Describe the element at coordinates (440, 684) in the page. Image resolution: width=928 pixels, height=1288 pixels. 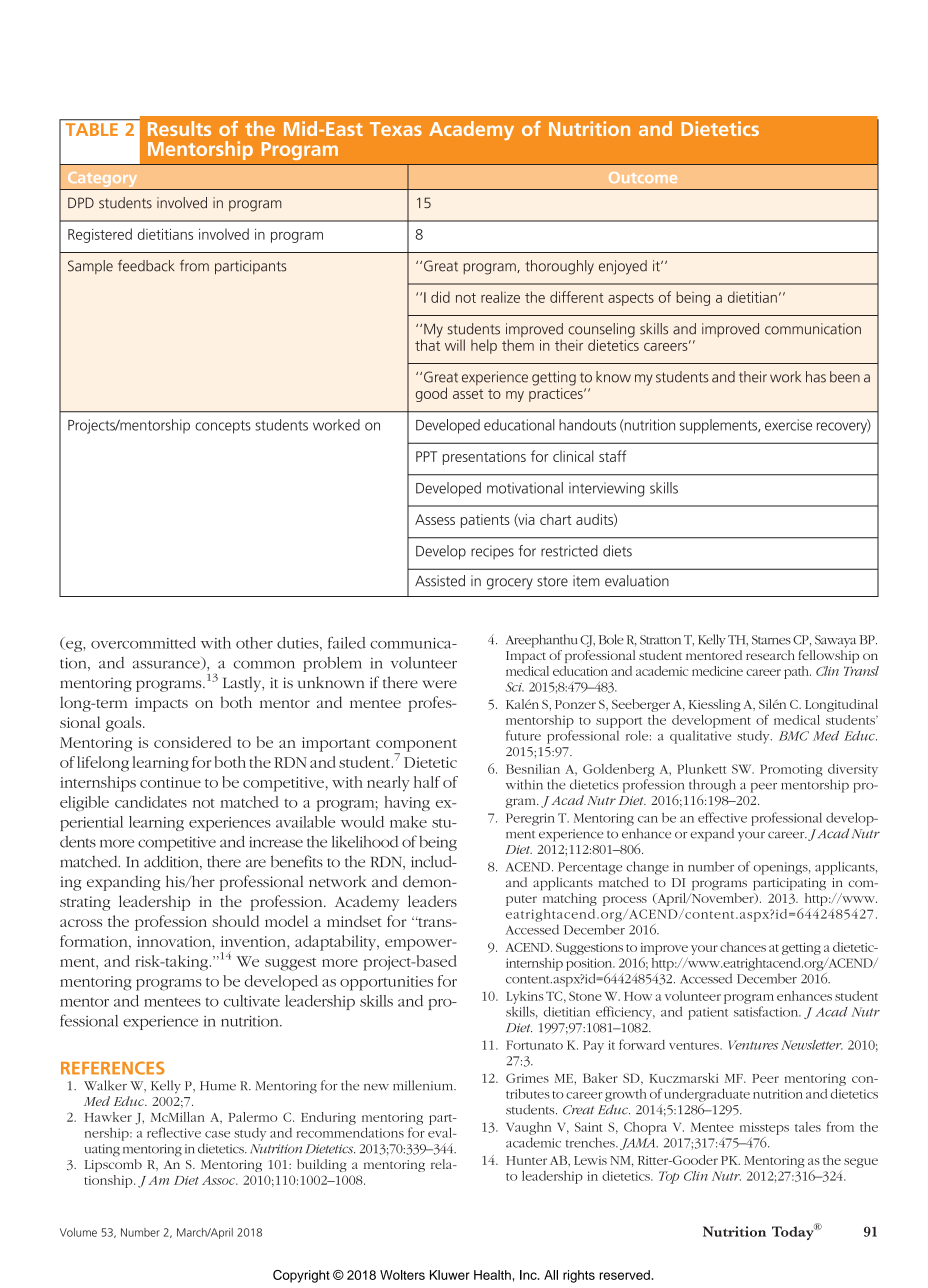
I see `were` at that location.
